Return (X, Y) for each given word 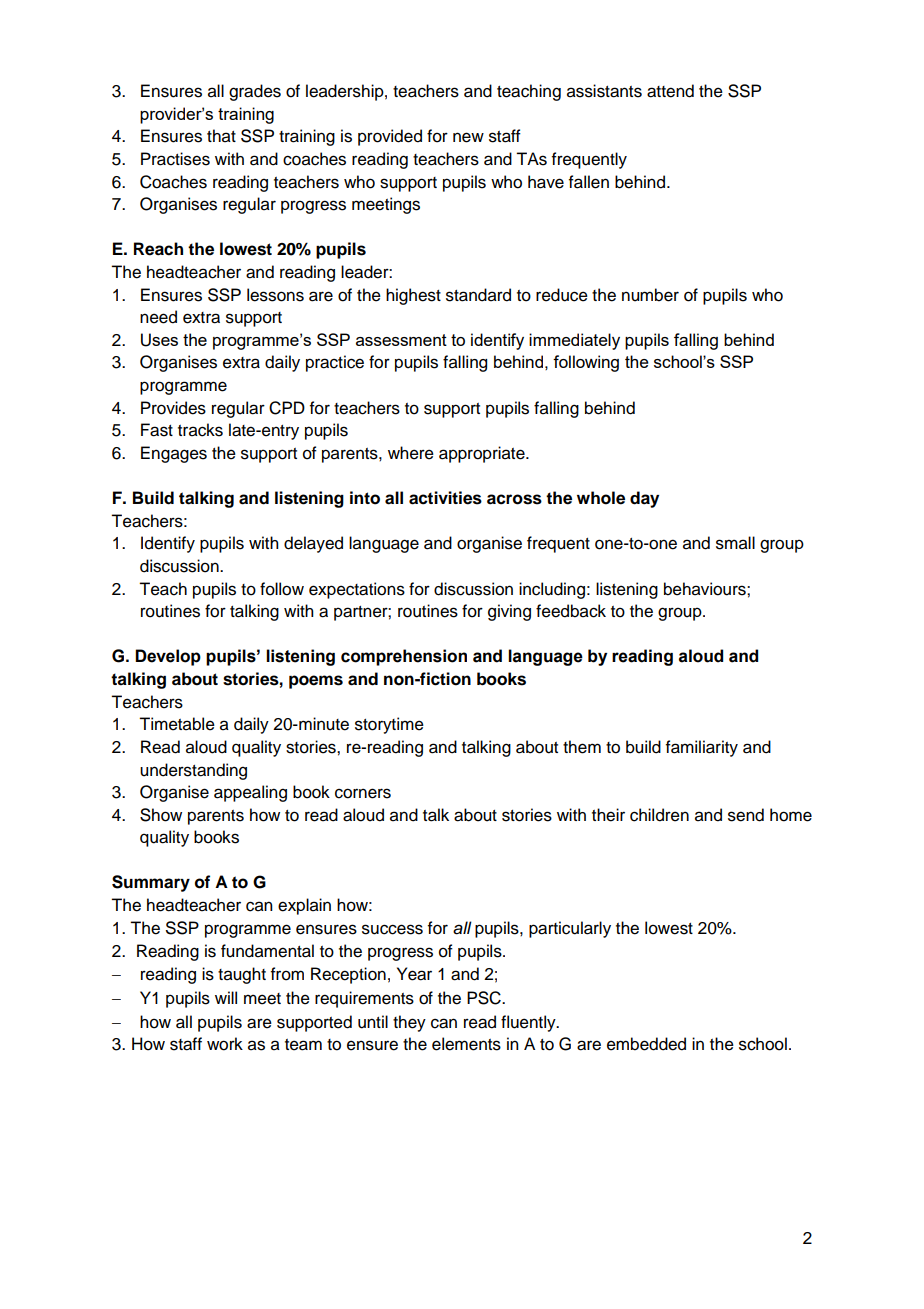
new (468, 137)
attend (670, 91)
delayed (313, 544)
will (226, 997)
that (221, 136)
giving (509, 612)
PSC (485, 998)
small (735, 543)
